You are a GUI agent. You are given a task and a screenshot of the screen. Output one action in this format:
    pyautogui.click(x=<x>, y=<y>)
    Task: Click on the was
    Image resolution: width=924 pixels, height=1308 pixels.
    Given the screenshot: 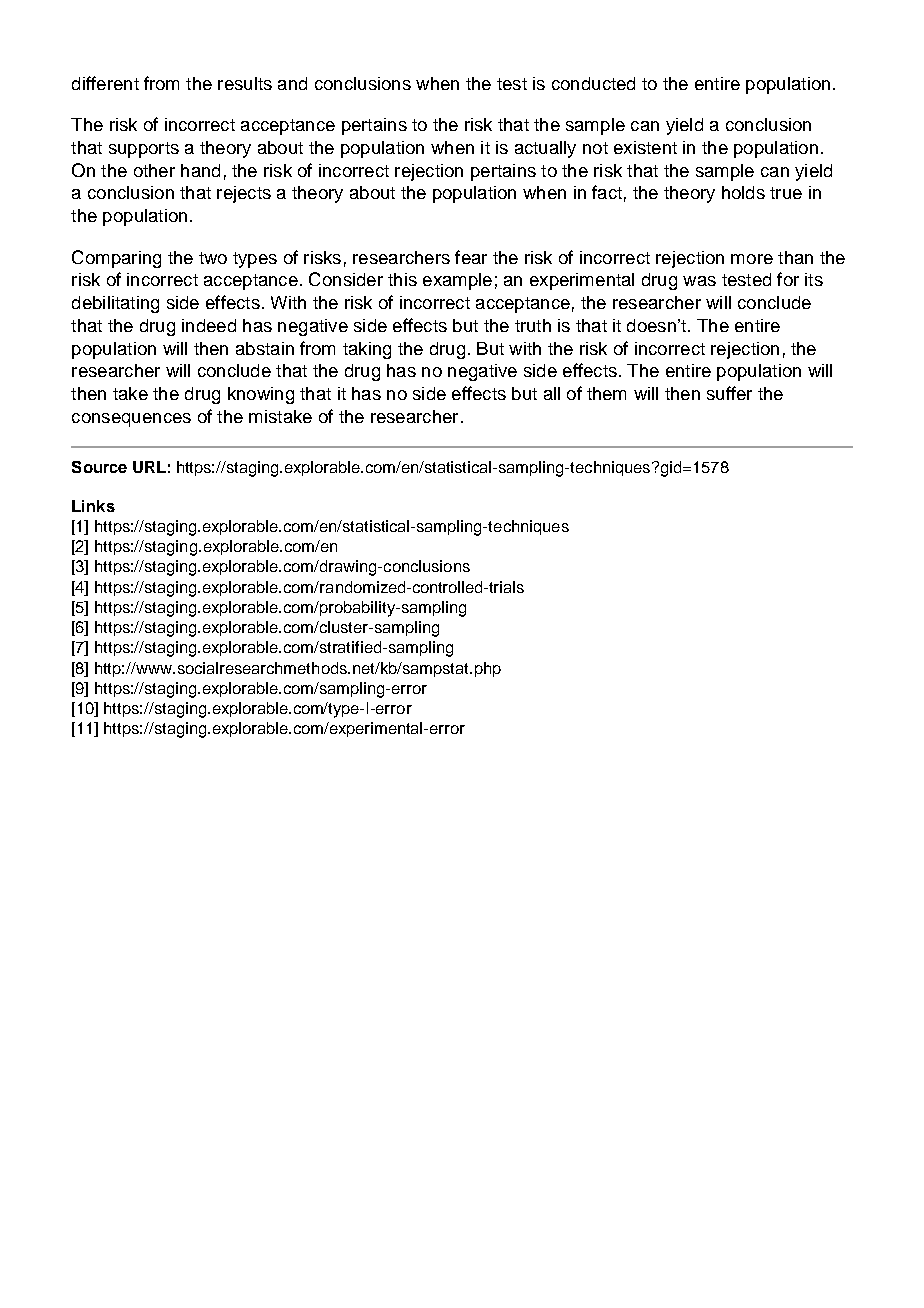 What is the action you would take?
    pyautogui.click(x=699, y=281)
